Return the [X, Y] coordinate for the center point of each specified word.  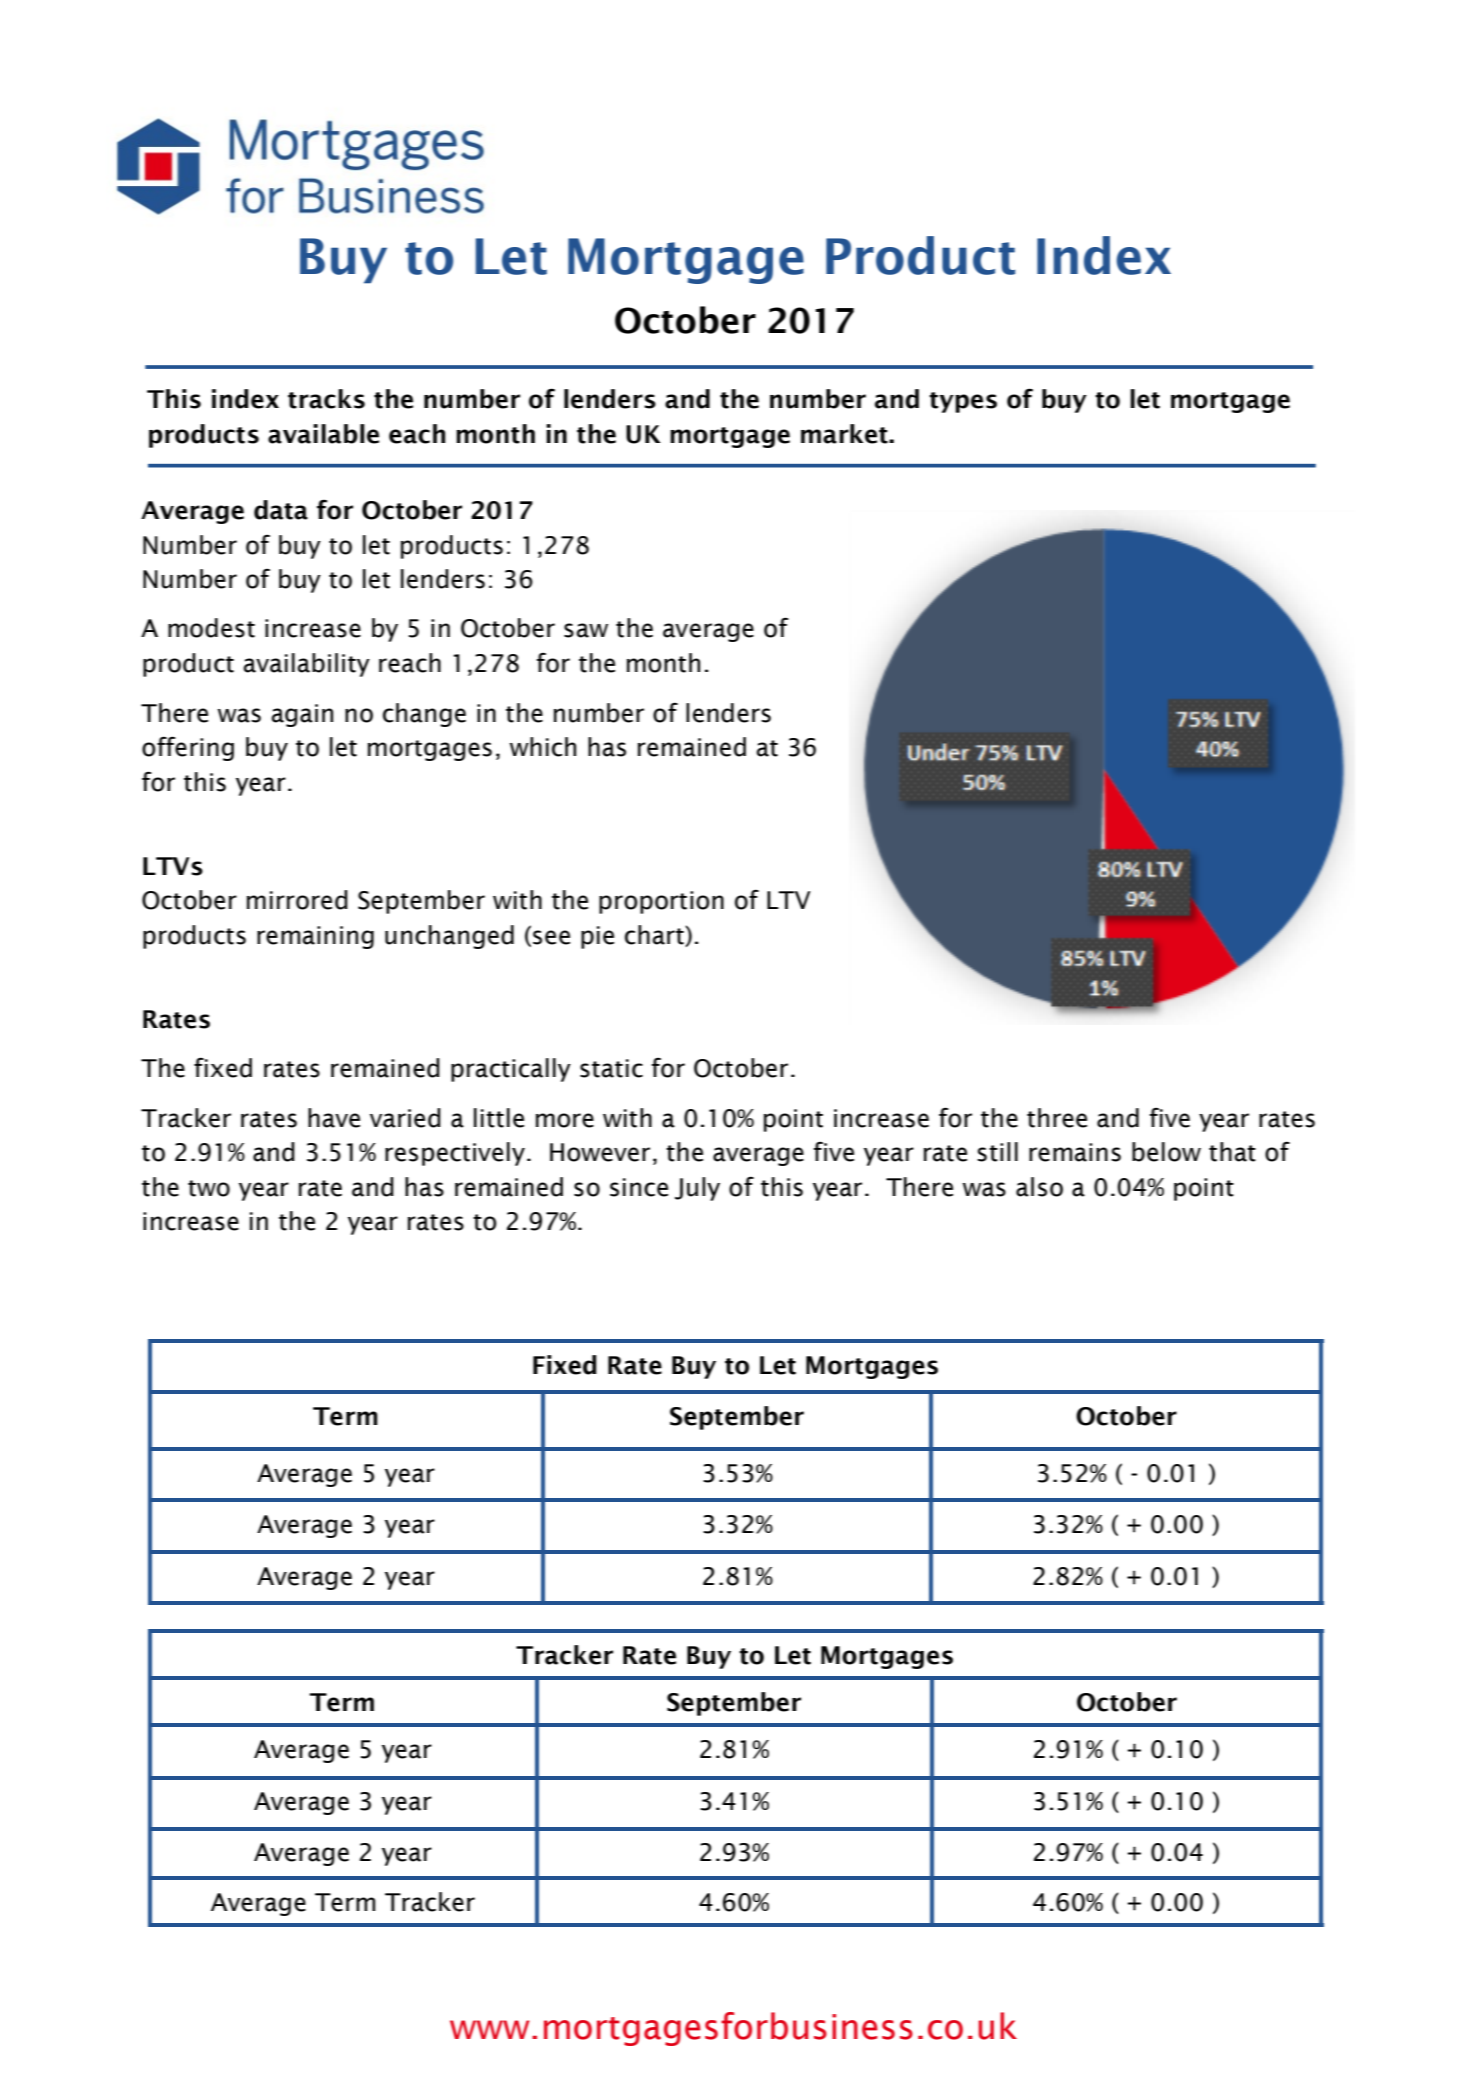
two [209, 1188]
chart [655, 936]
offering [188, 748]
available [323, 434]
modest [211, 628]
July [697, 1189]
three [1057, 1118]
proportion [661, 902]
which [543, 747]
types [963, 402]
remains [1075, 1152]
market [845, 434]
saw [586, 630]
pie [597, 937]
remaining [315, 937]
